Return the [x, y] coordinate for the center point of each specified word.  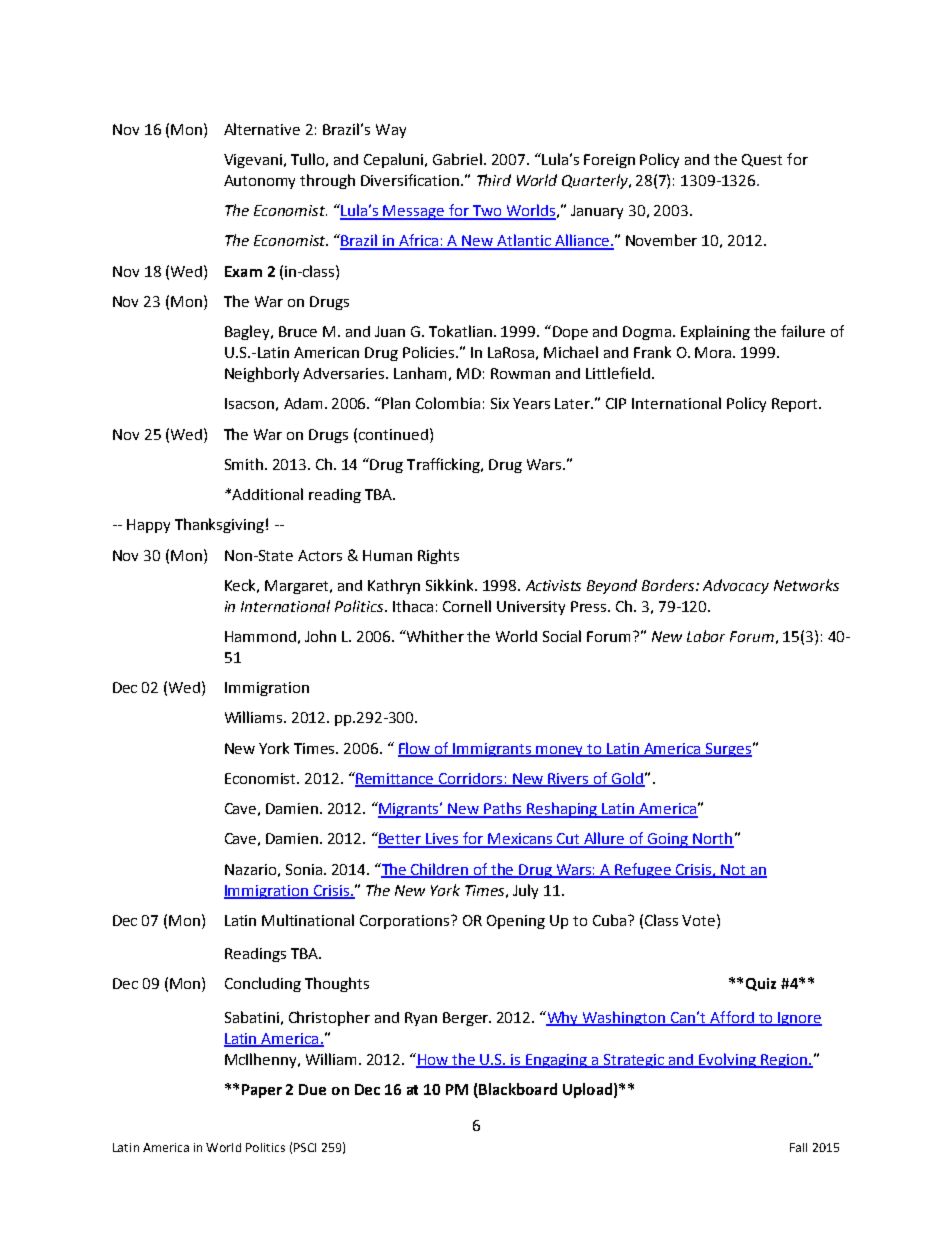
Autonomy [259, 182]
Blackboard [517, 1090]
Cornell [467, 606]
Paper [262, 1091]
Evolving [728, 1060]
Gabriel [457, 159]
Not [733, 870]
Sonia [305, 869]
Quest [762, 160]
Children [440, 870]
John [320, 636]
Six [500, 403]
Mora [714, 352]
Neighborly [262, 374]
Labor [706, 636]
